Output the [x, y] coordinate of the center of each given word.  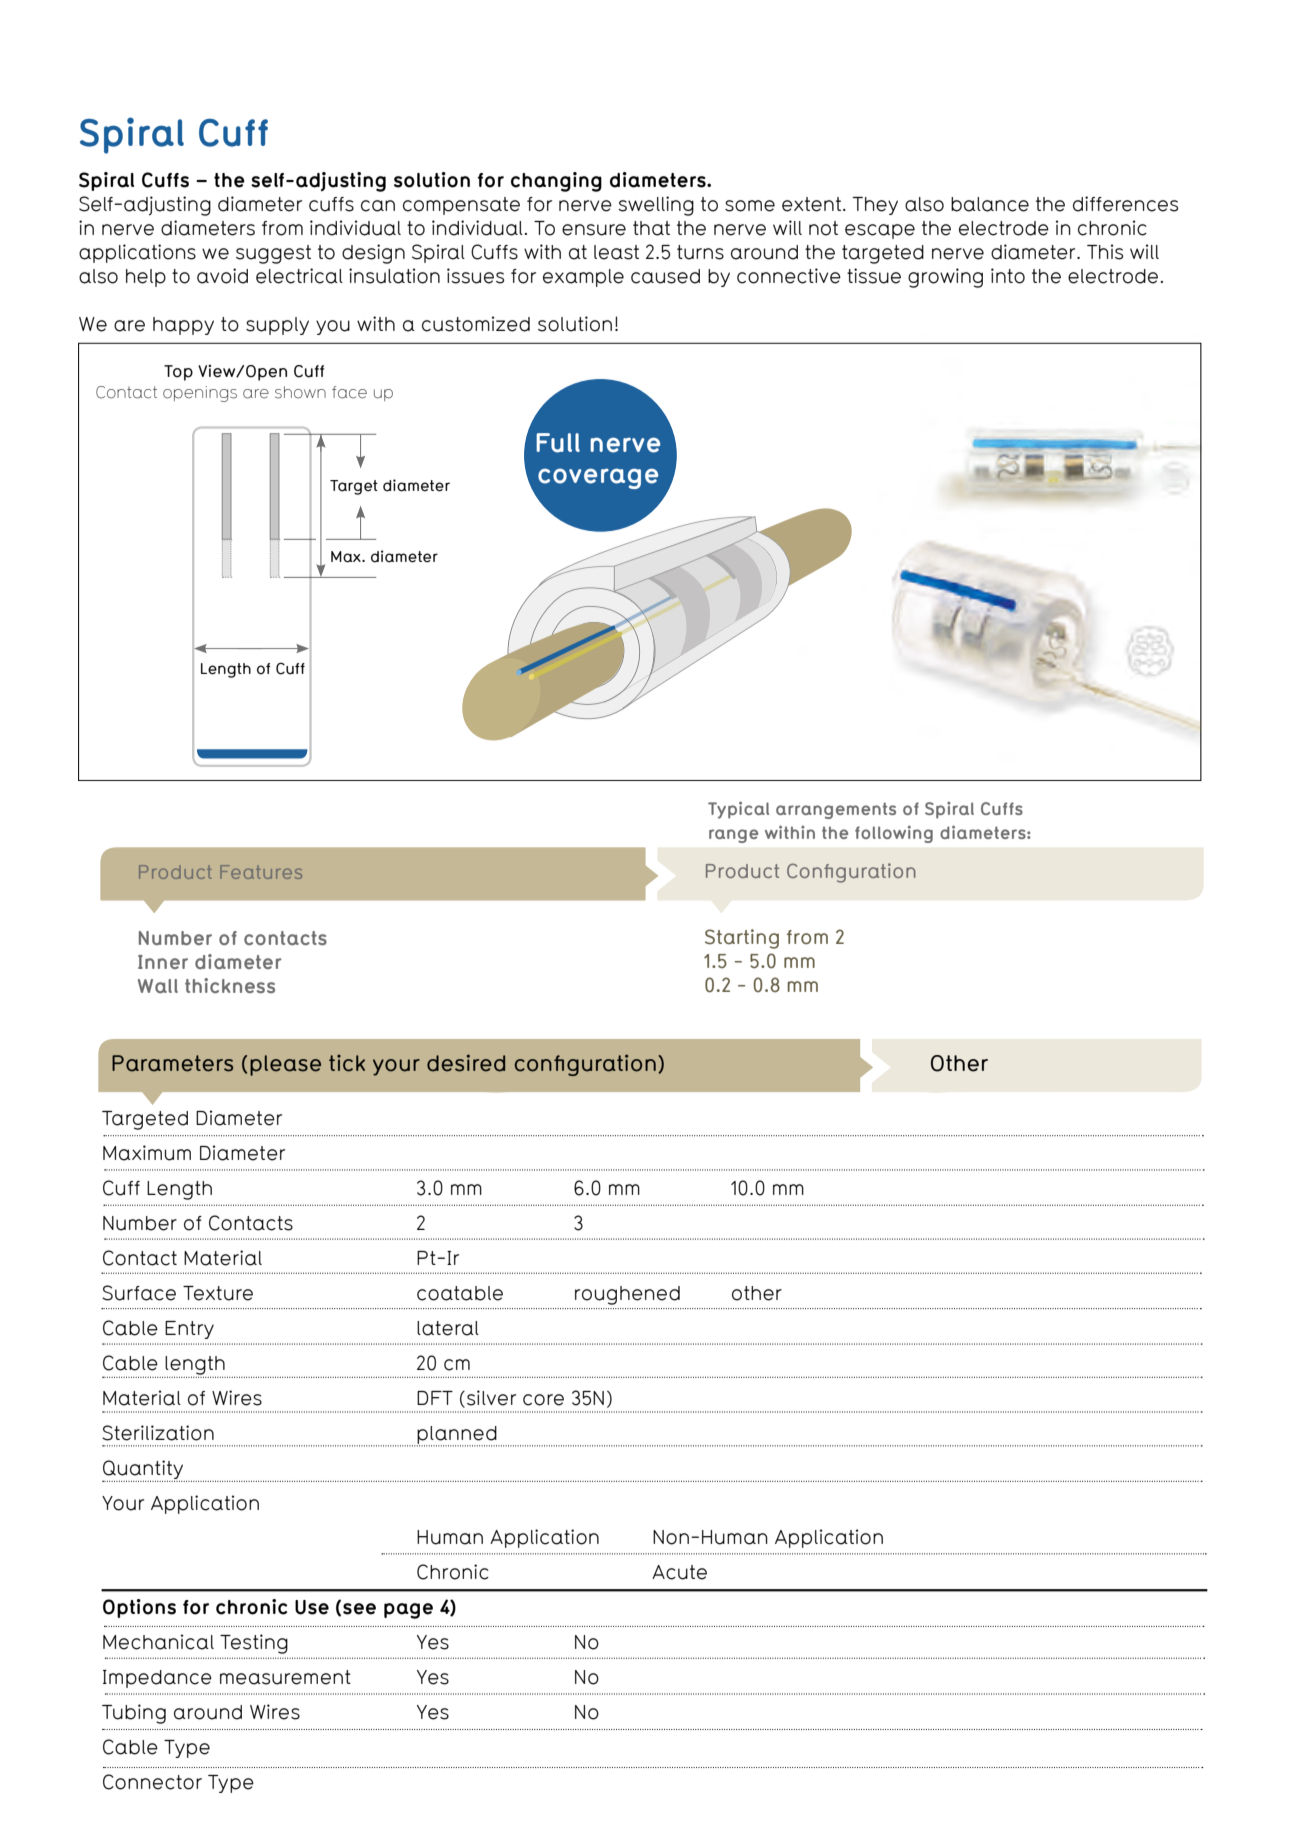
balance [990, 204]
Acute [679, 1572]
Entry [189, 1330]
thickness [230, 985]
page [408, 1611]
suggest [273, 254]
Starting [742, 939]
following [894, 834]
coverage [598, 478]
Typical [738, 810]
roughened [627, 1295]
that [651, 228]
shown [300, 392]
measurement [285, 1677]
